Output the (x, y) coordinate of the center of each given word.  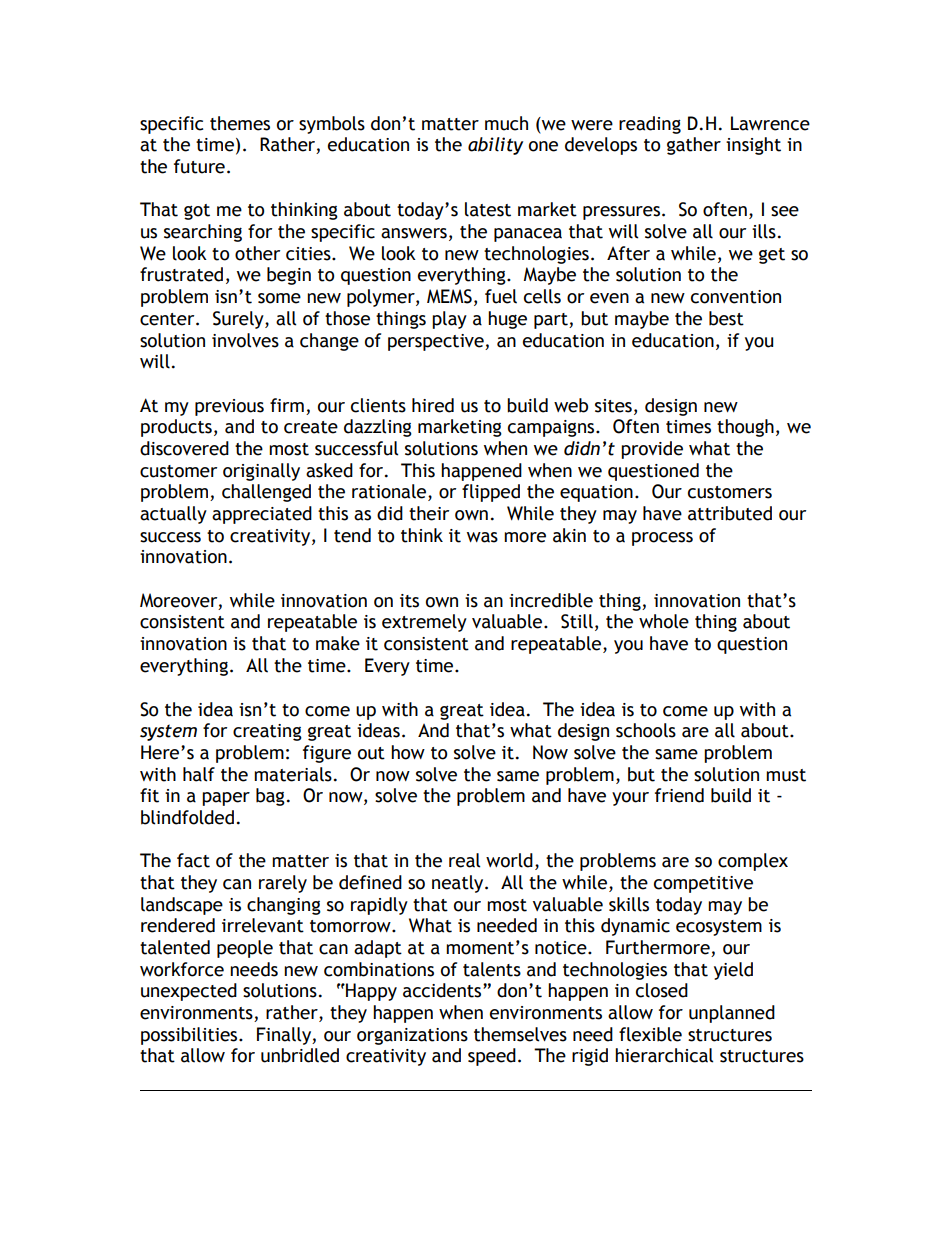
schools (646, 730)
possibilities (190, 1036)
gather (694, 146)
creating (267, 732)
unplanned (732, 1014)
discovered (184, 448)
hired (433, 405)
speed (492, 1057)
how (408, 752)
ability (495, 146)
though (745, 428)
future (199, 166)
